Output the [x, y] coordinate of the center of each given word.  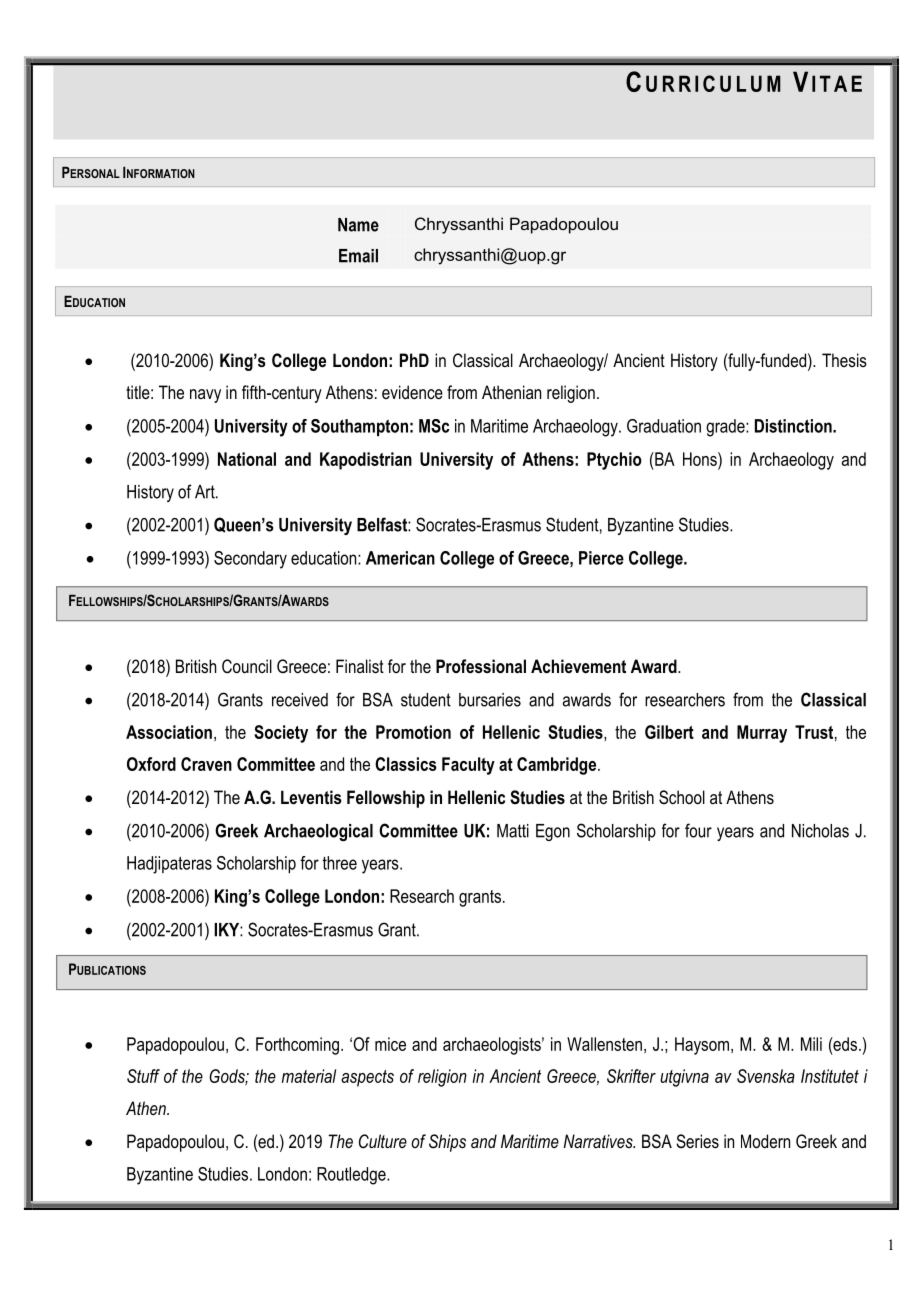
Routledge [352, 1176]
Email [358, 256]
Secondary [250, 560]
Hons [701, 459]
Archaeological [318, 832]
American [400, 558]
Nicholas [820, 831]
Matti [513, 831]
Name [358, 225]
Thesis [844, 360]
